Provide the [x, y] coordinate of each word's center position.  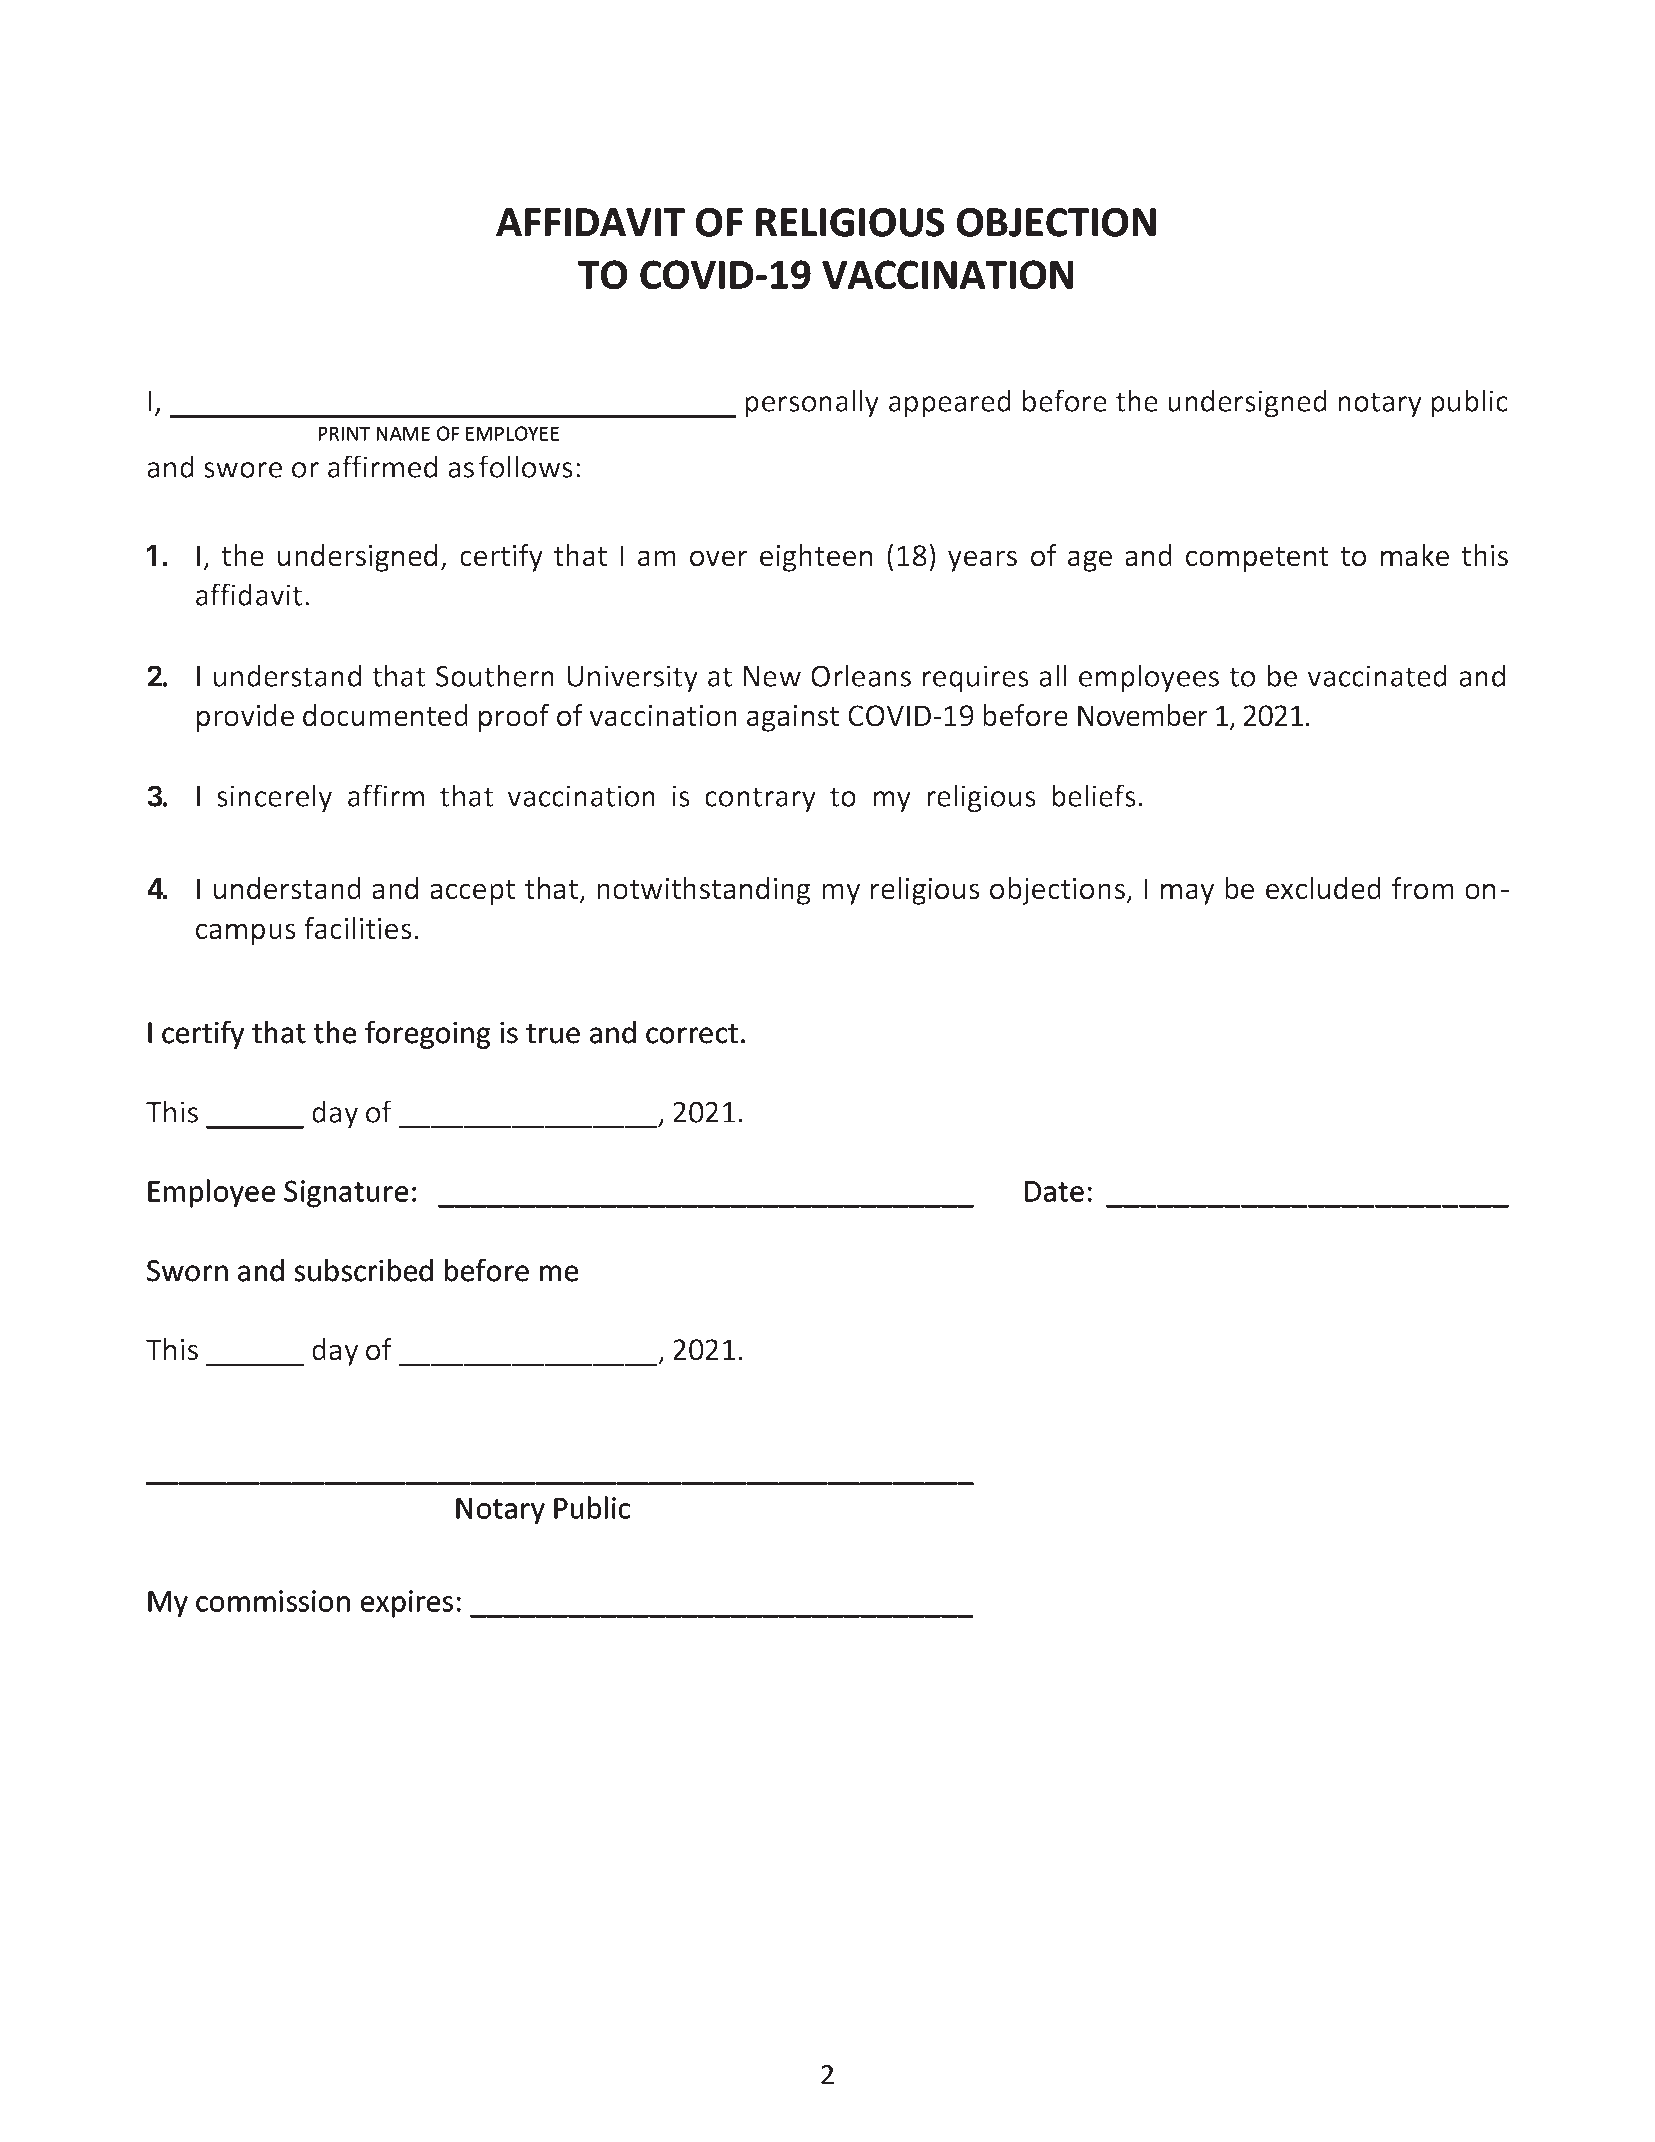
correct [692, 1034]
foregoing [428, 1035]
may [1187, 894]
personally [812, 403]
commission [273, 1601]
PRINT [344, 434]
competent [1257, 559]
